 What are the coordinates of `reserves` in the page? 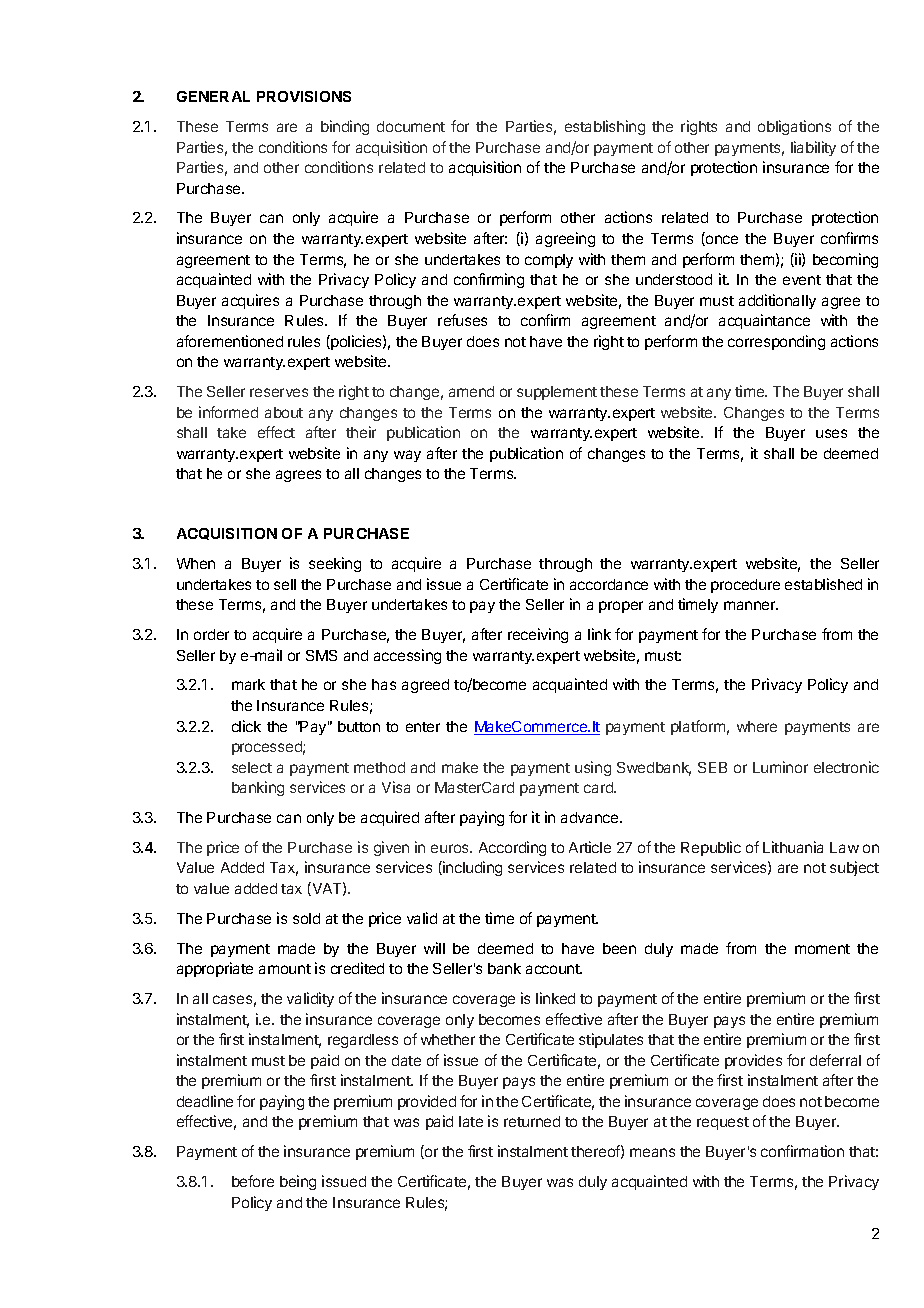 It's located at (279, 392).
